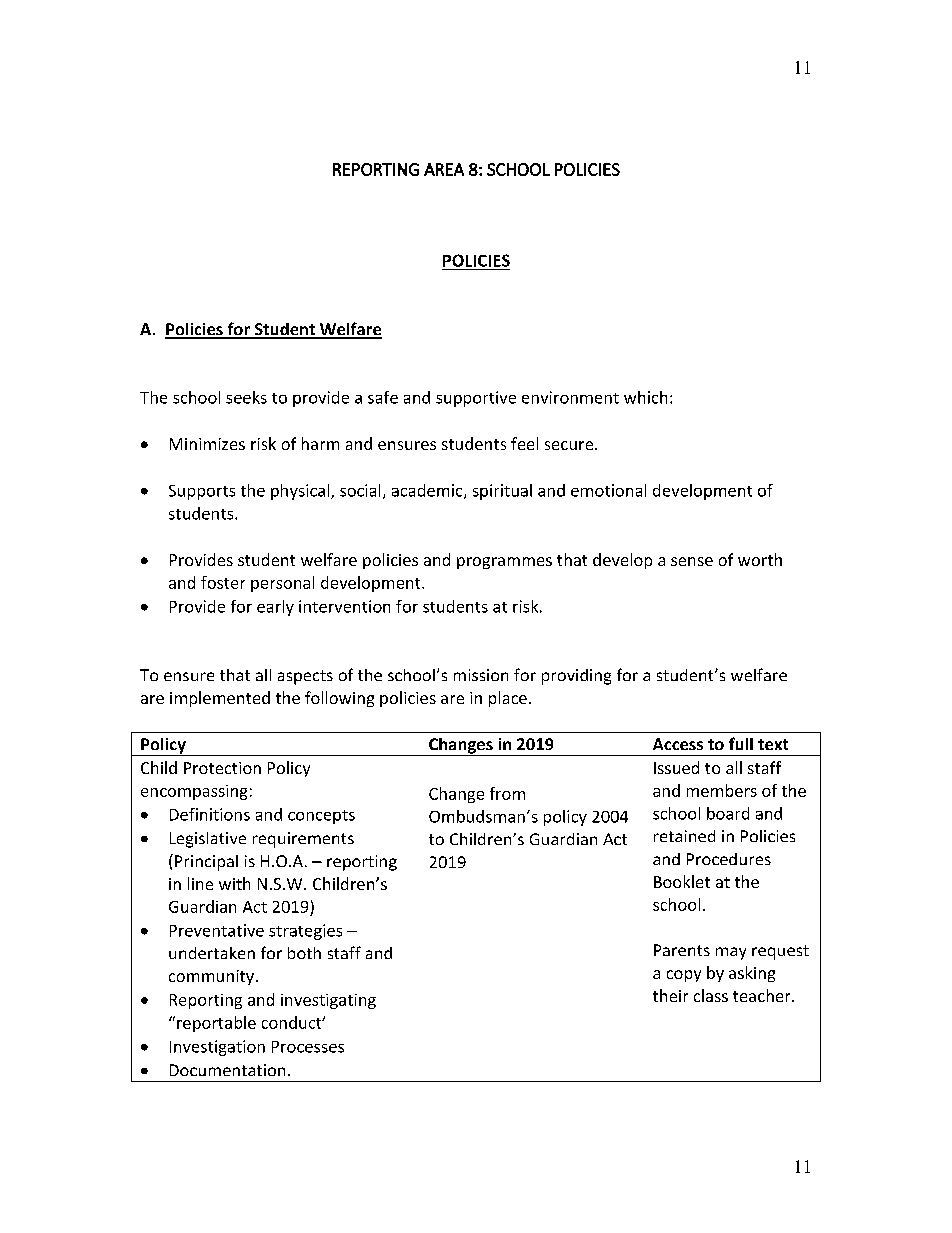 This image has height=1233, width=952. What do you see at coordinates (608, 490) in the image?
I see `emotional` at bounding box center [608, 490].
